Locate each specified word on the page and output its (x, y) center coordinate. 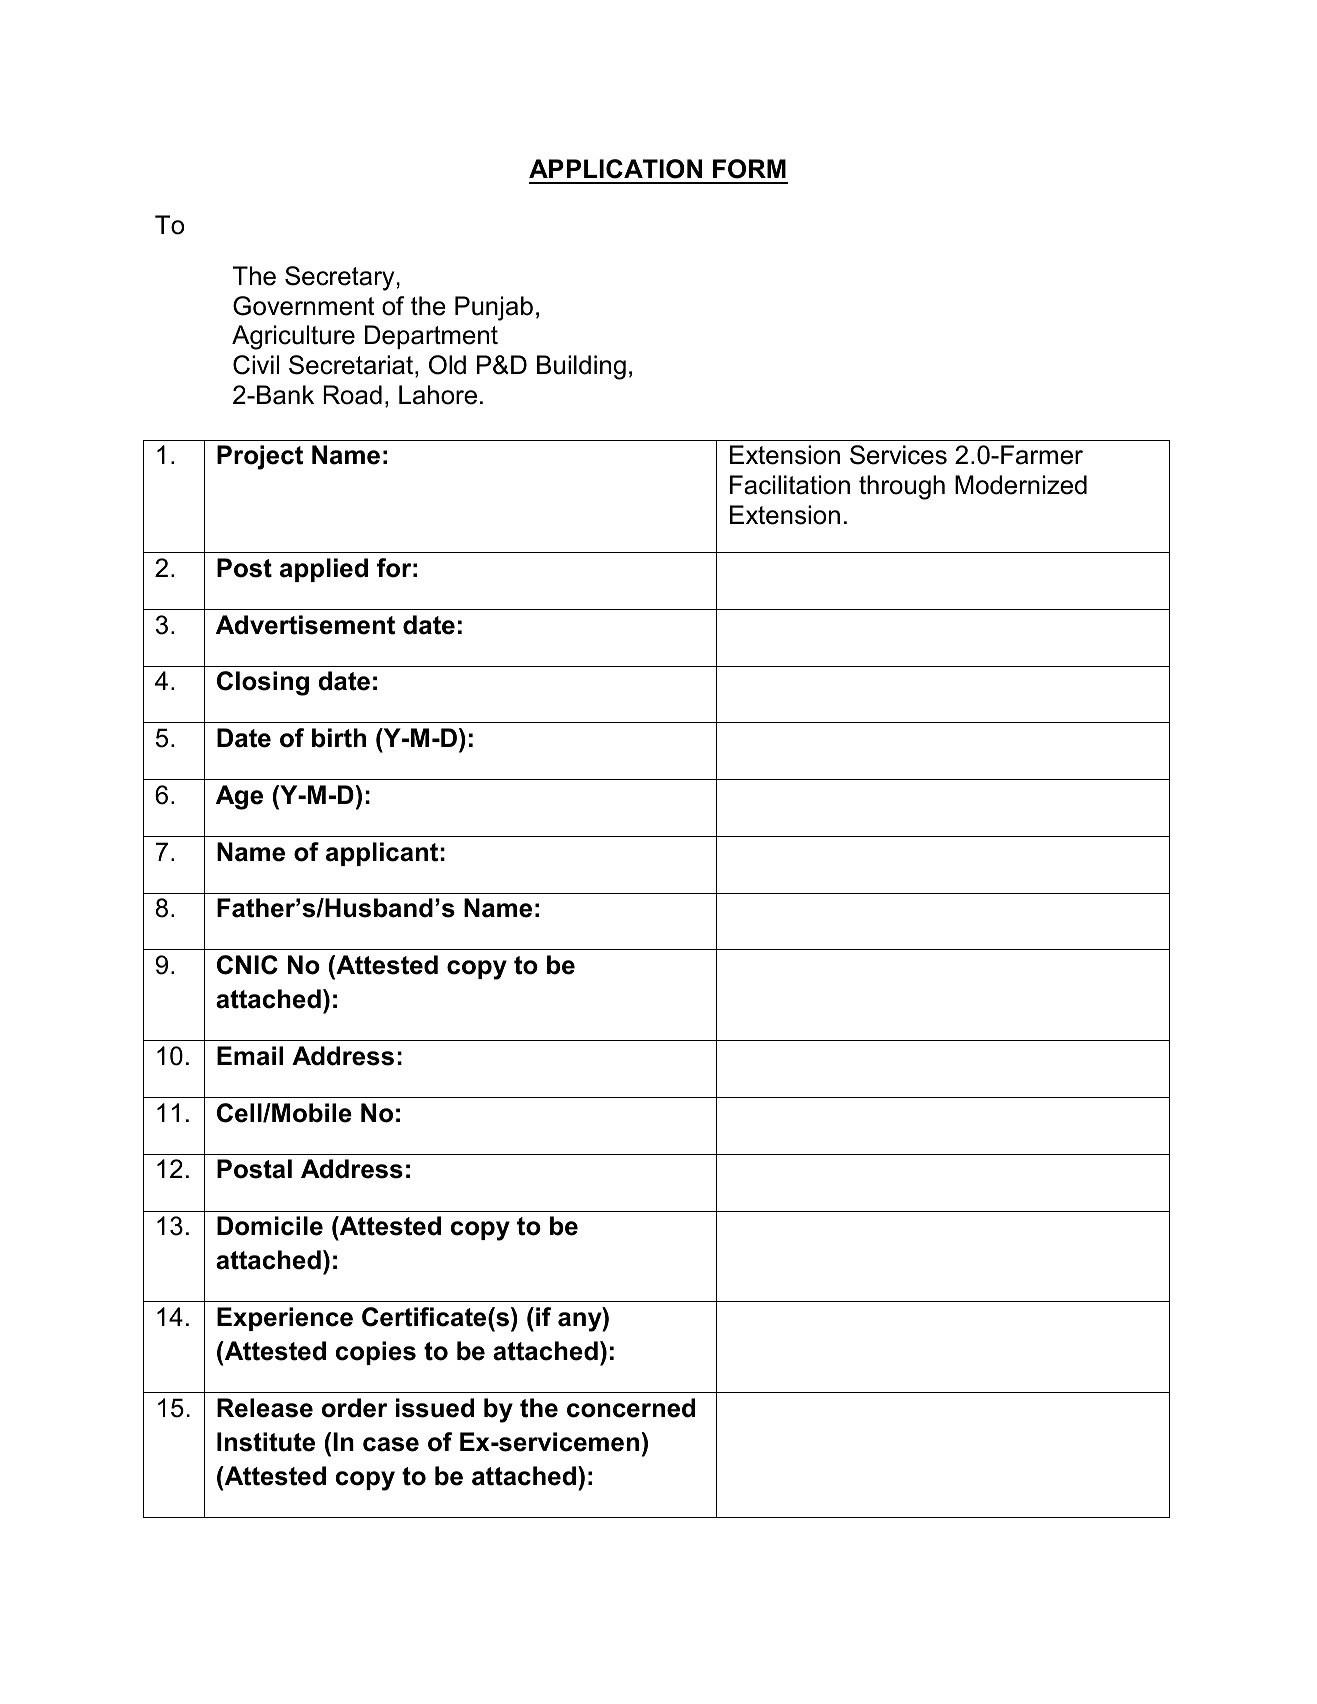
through (902, 487)
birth (339, 738)
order (354, 1408)
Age (239, 797)
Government (303, 306)
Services (898, 455)
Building (581, 367)
